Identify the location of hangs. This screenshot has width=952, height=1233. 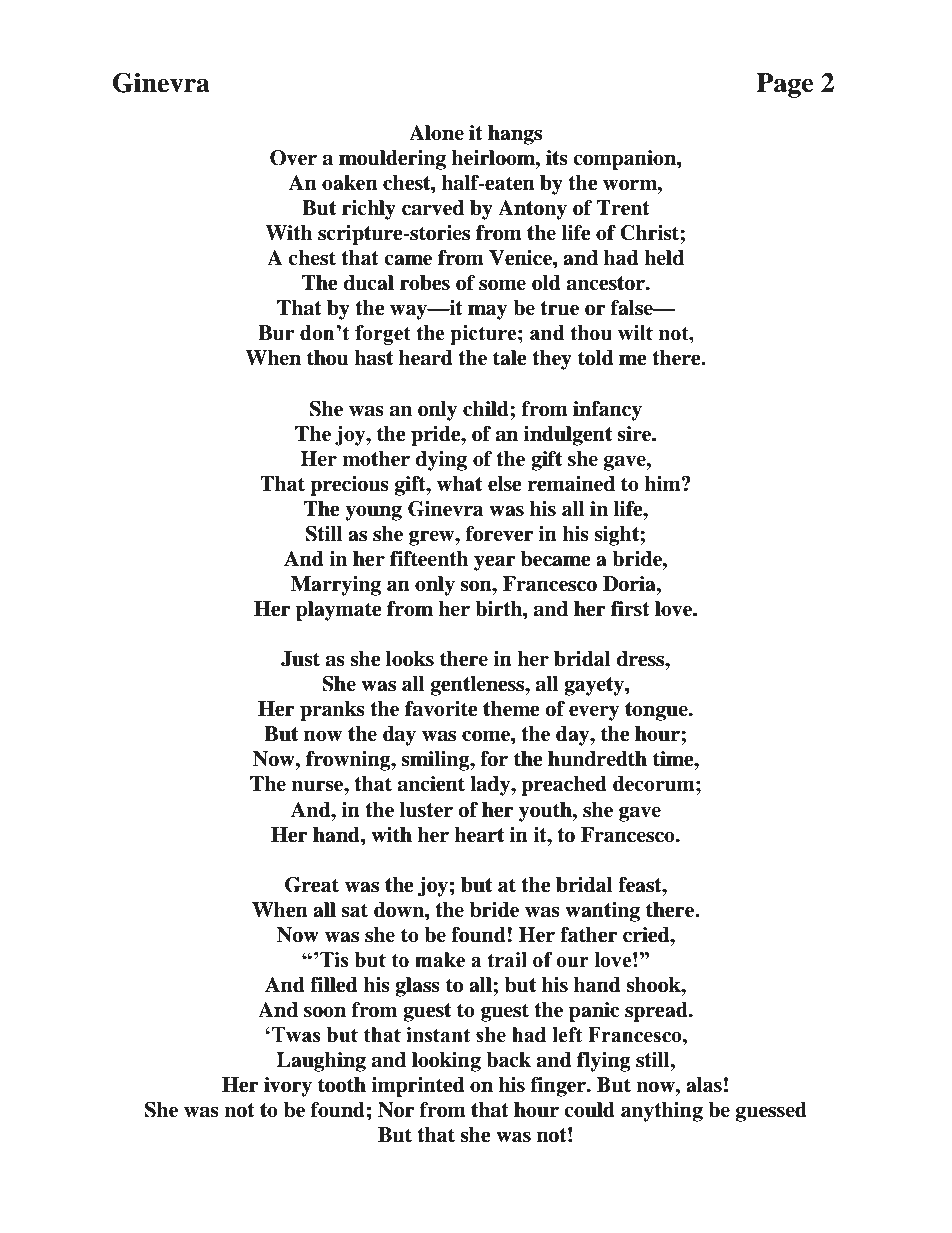
(515, 135).
